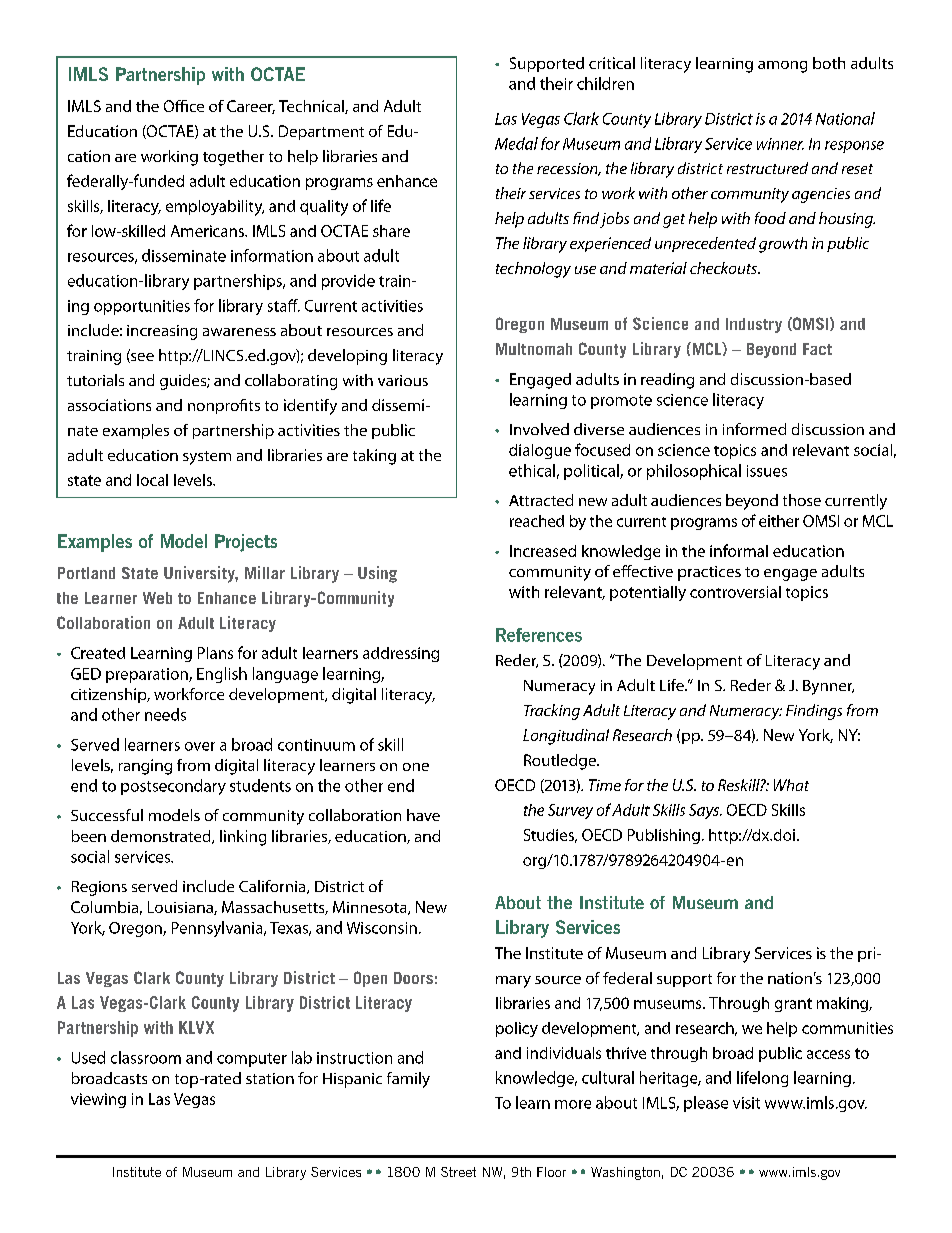  I want to click on Office, so click(184, 106).
